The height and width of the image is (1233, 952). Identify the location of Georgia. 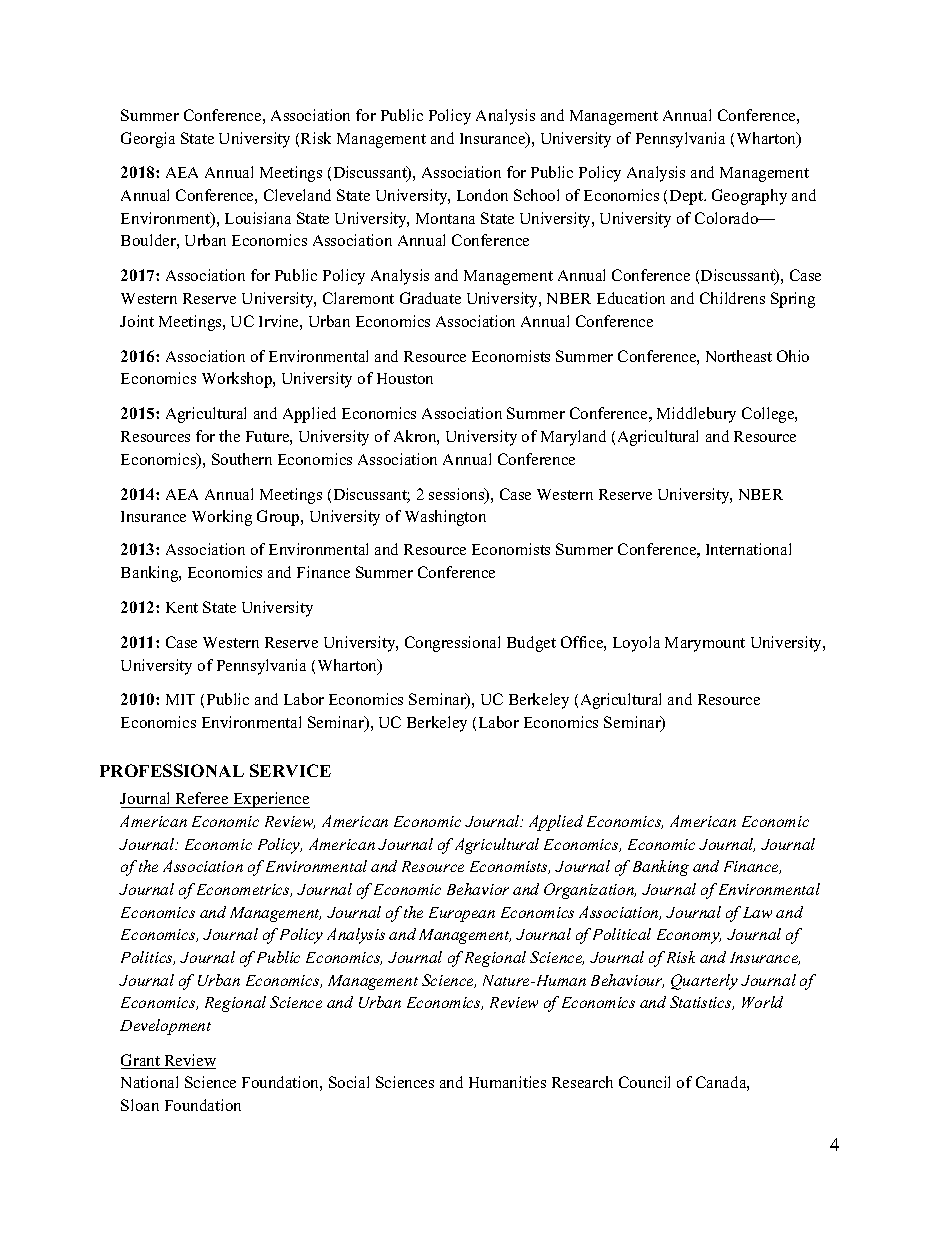
(148, 140).
